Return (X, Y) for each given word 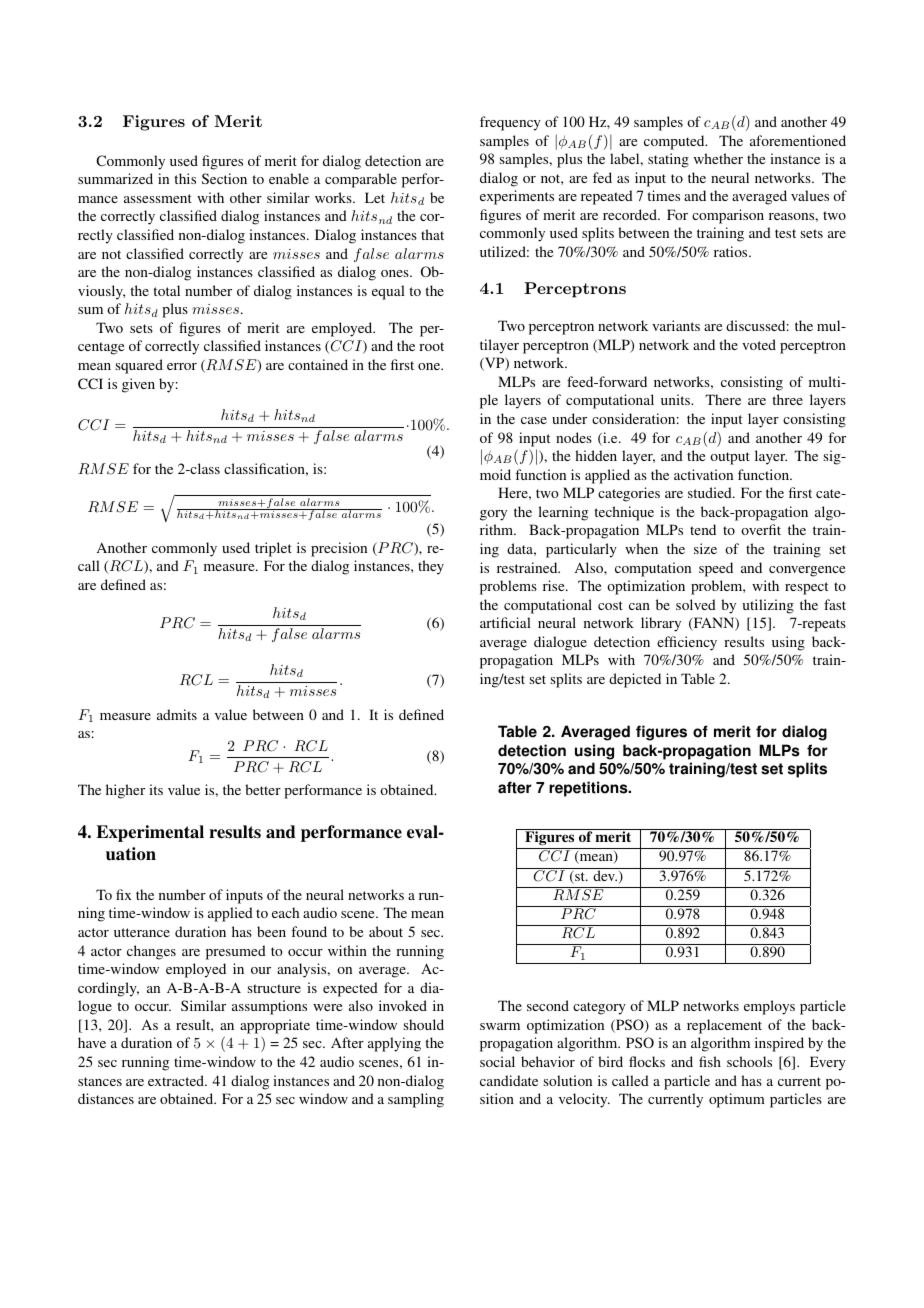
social (497, 1061)
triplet (273, 549)
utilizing (768, 606)
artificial (505, 622)
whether (718, 158)
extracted (177, 1080)
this (185, 178)
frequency (510, 123)
